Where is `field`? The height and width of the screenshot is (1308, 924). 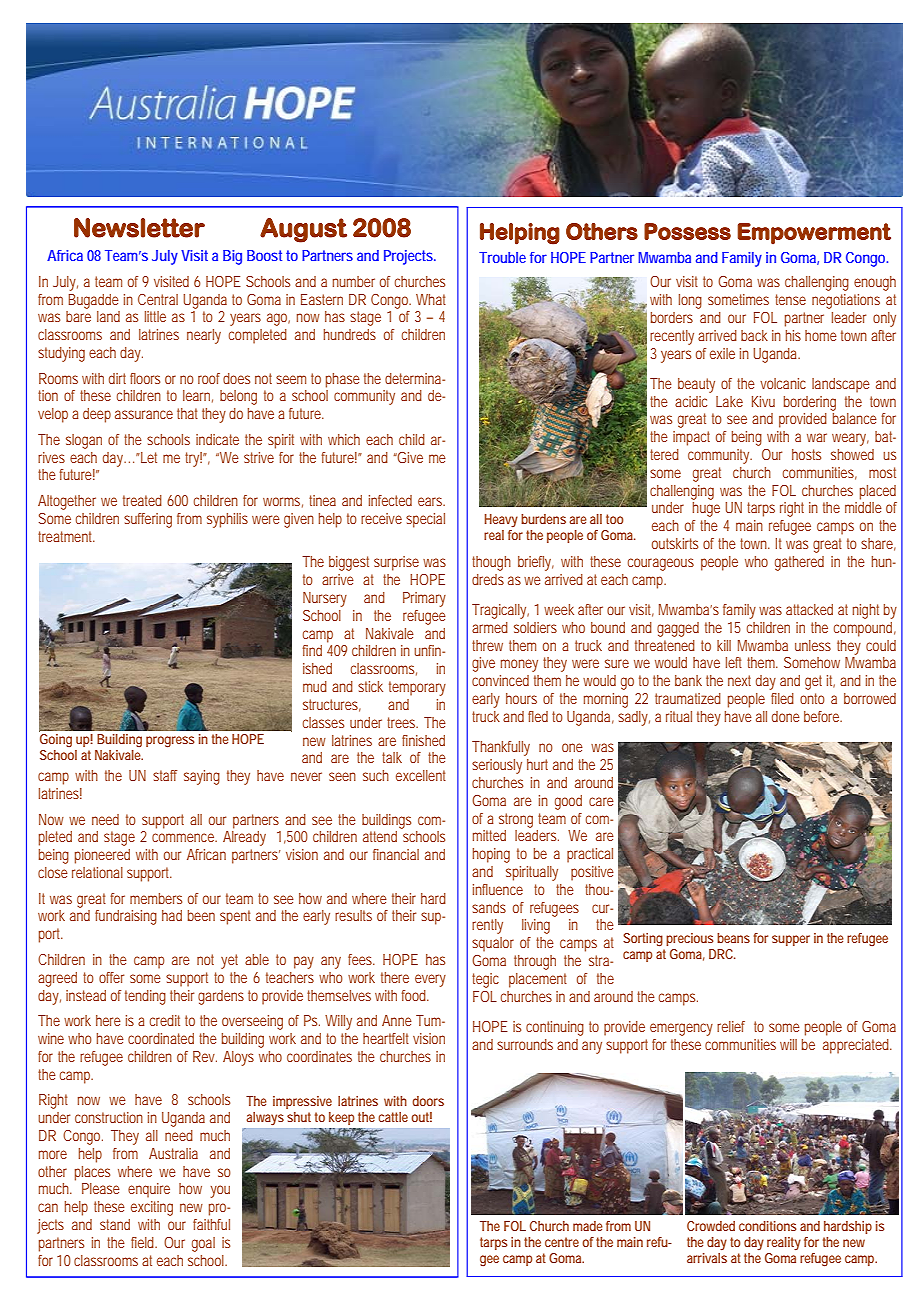
field is located at coordinates (144, 1242).
